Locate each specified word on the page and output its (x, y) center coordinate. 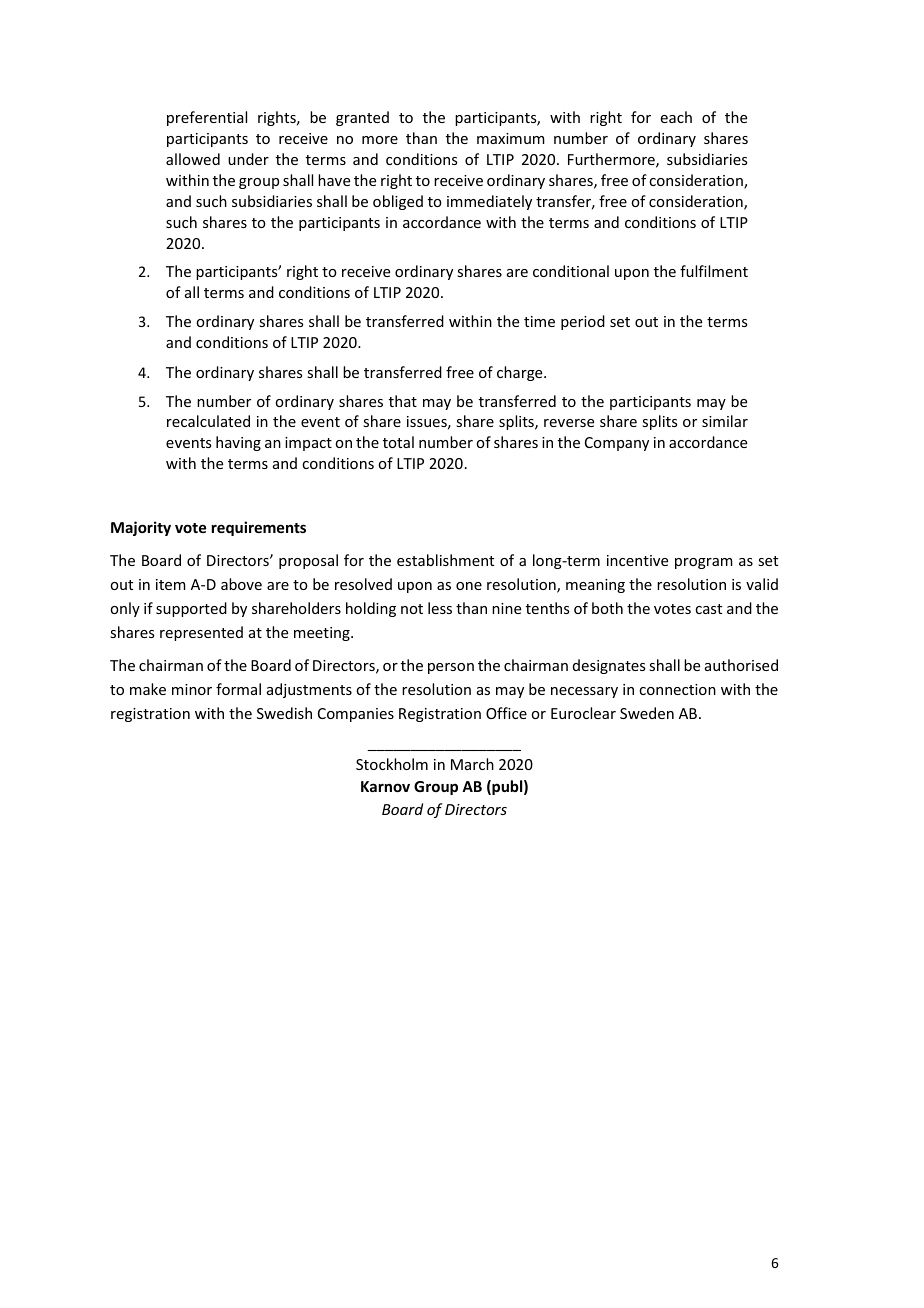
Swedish (284, 713)
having (238, 443)
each (676, 117)
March (472, 764)
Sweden (647, 713)
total (398, 442)
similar (725, 421)
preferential (207, 118)
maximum (511, 138)
